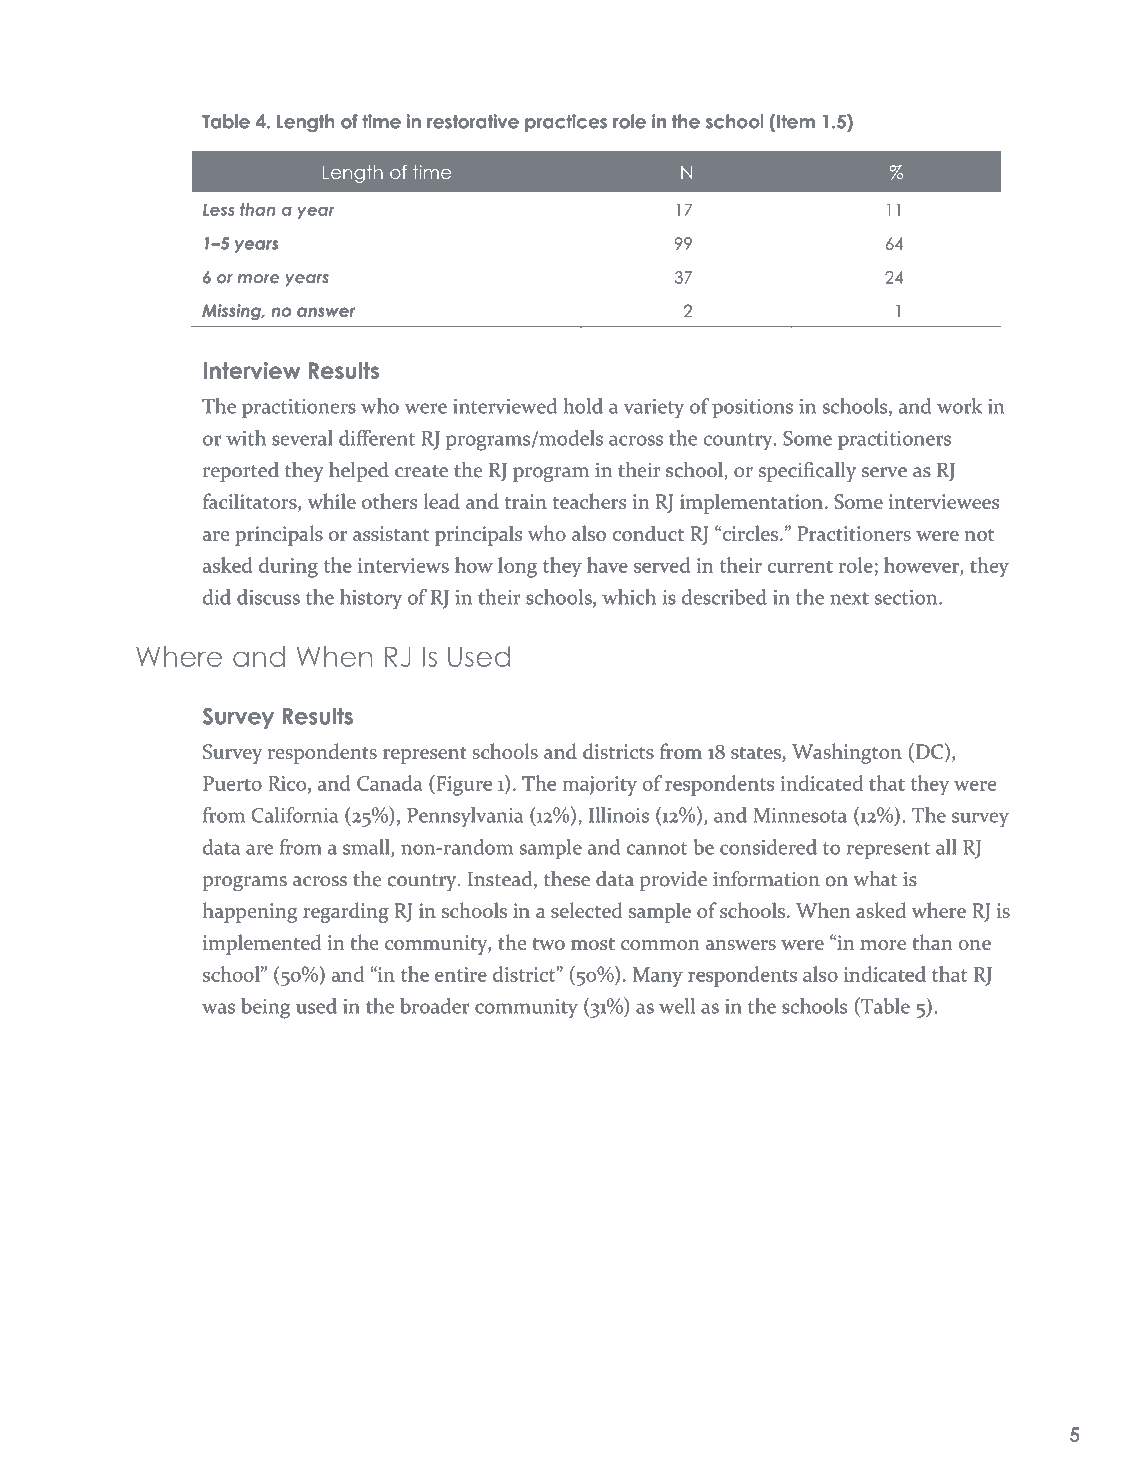 The width and height of the screenshot is (1146, 1483). I want to click on Less, so click(218, 210).
